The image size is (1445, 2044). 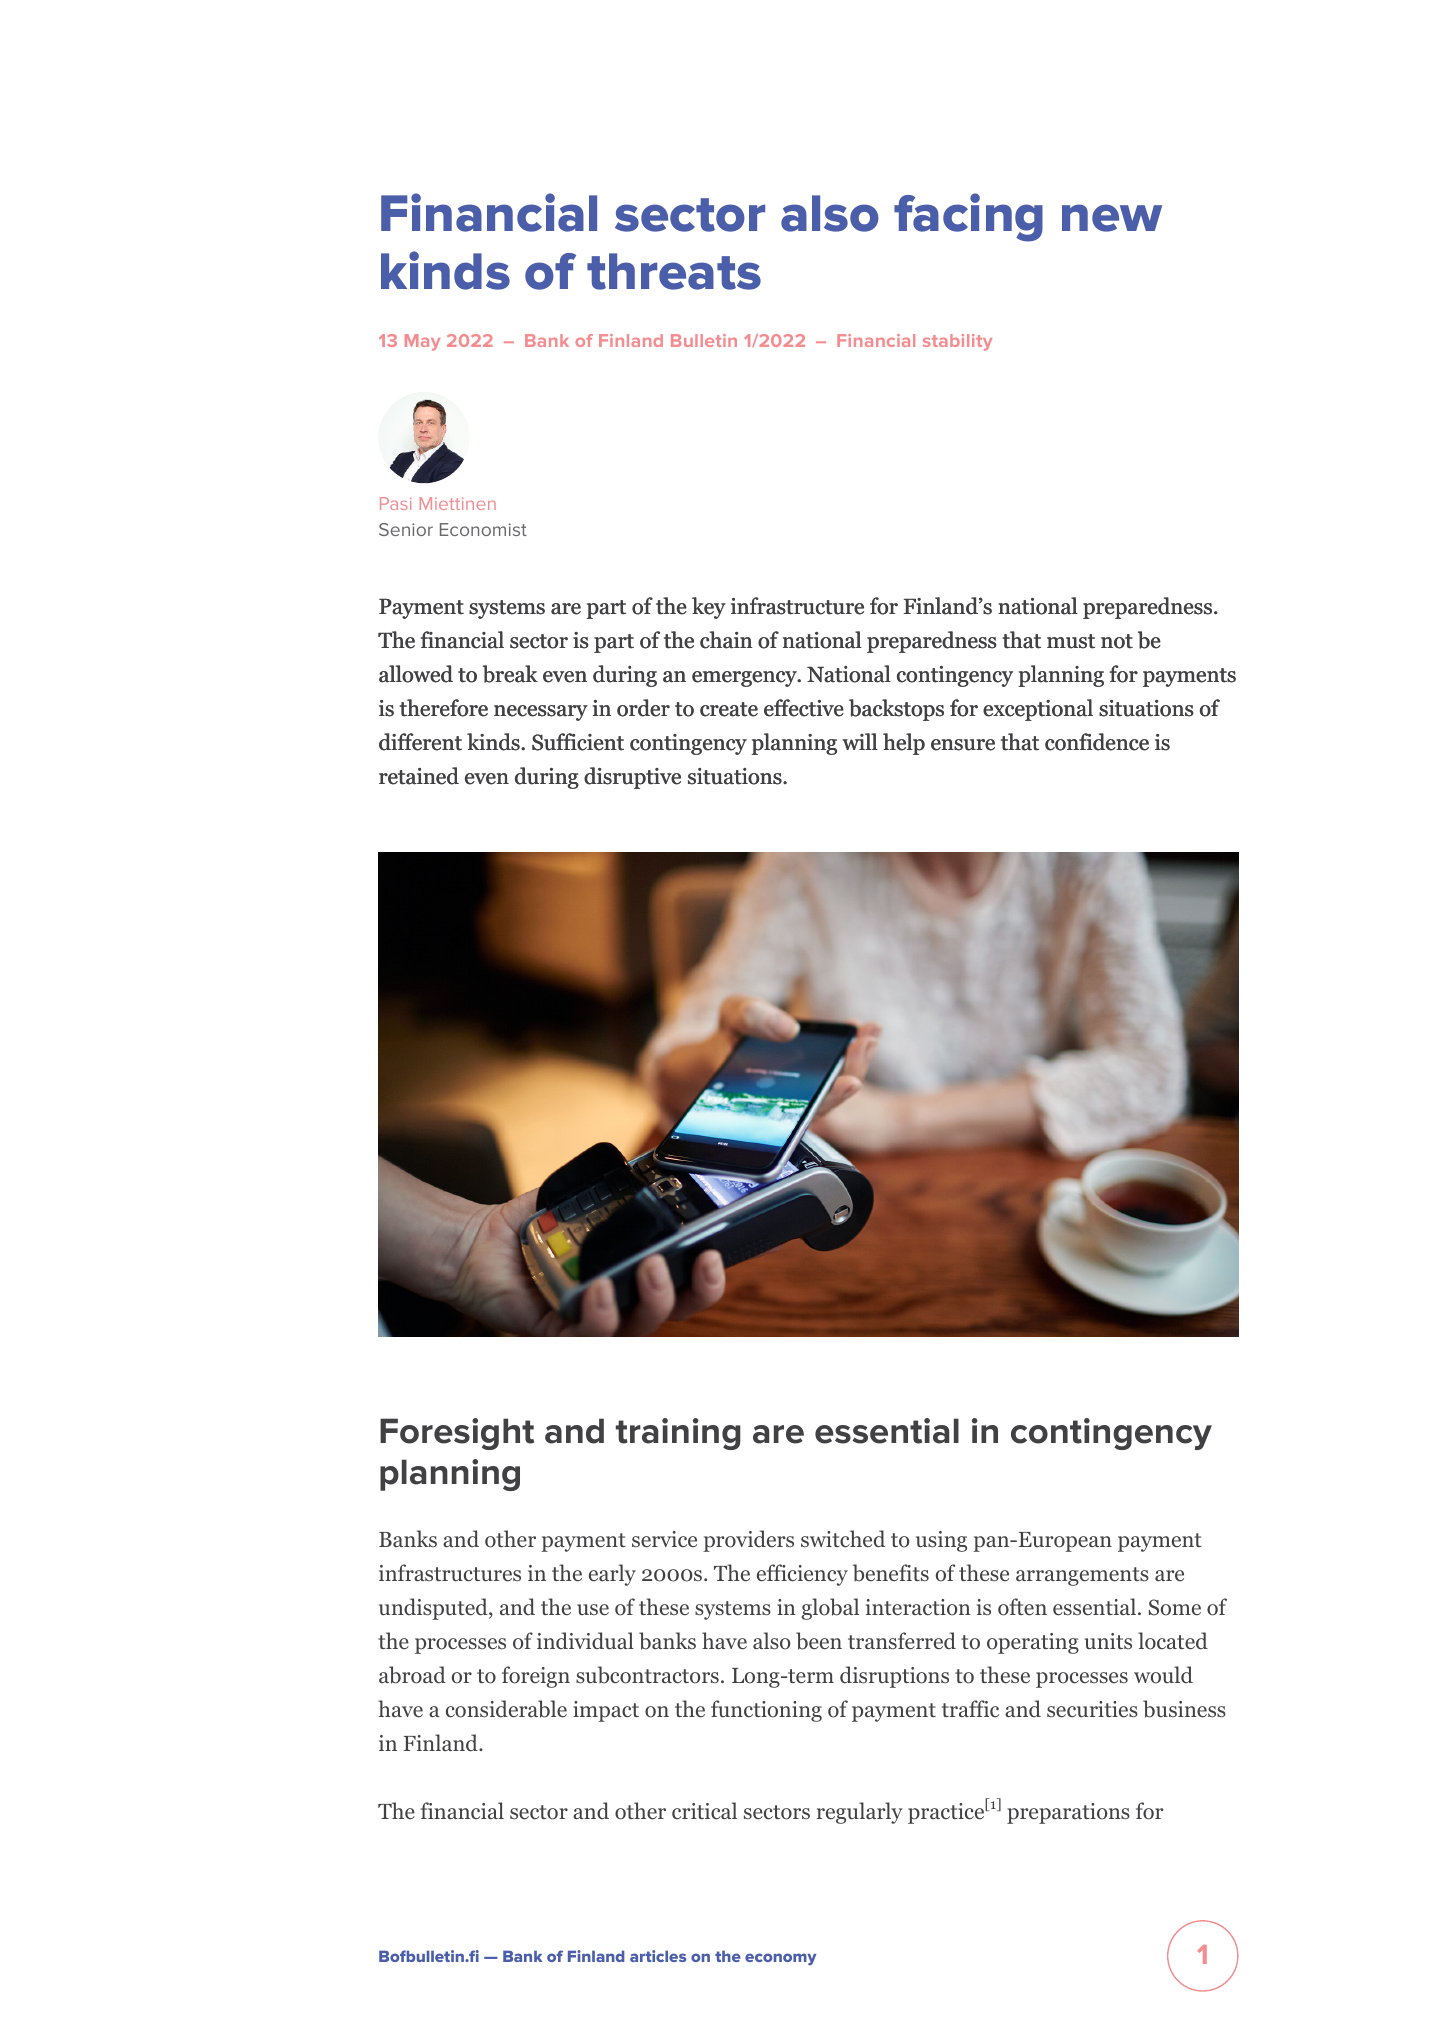 What do you see at coordinates (1112, 218) in the screenshot?
I see `new` at bounding box center [1112, 218].
